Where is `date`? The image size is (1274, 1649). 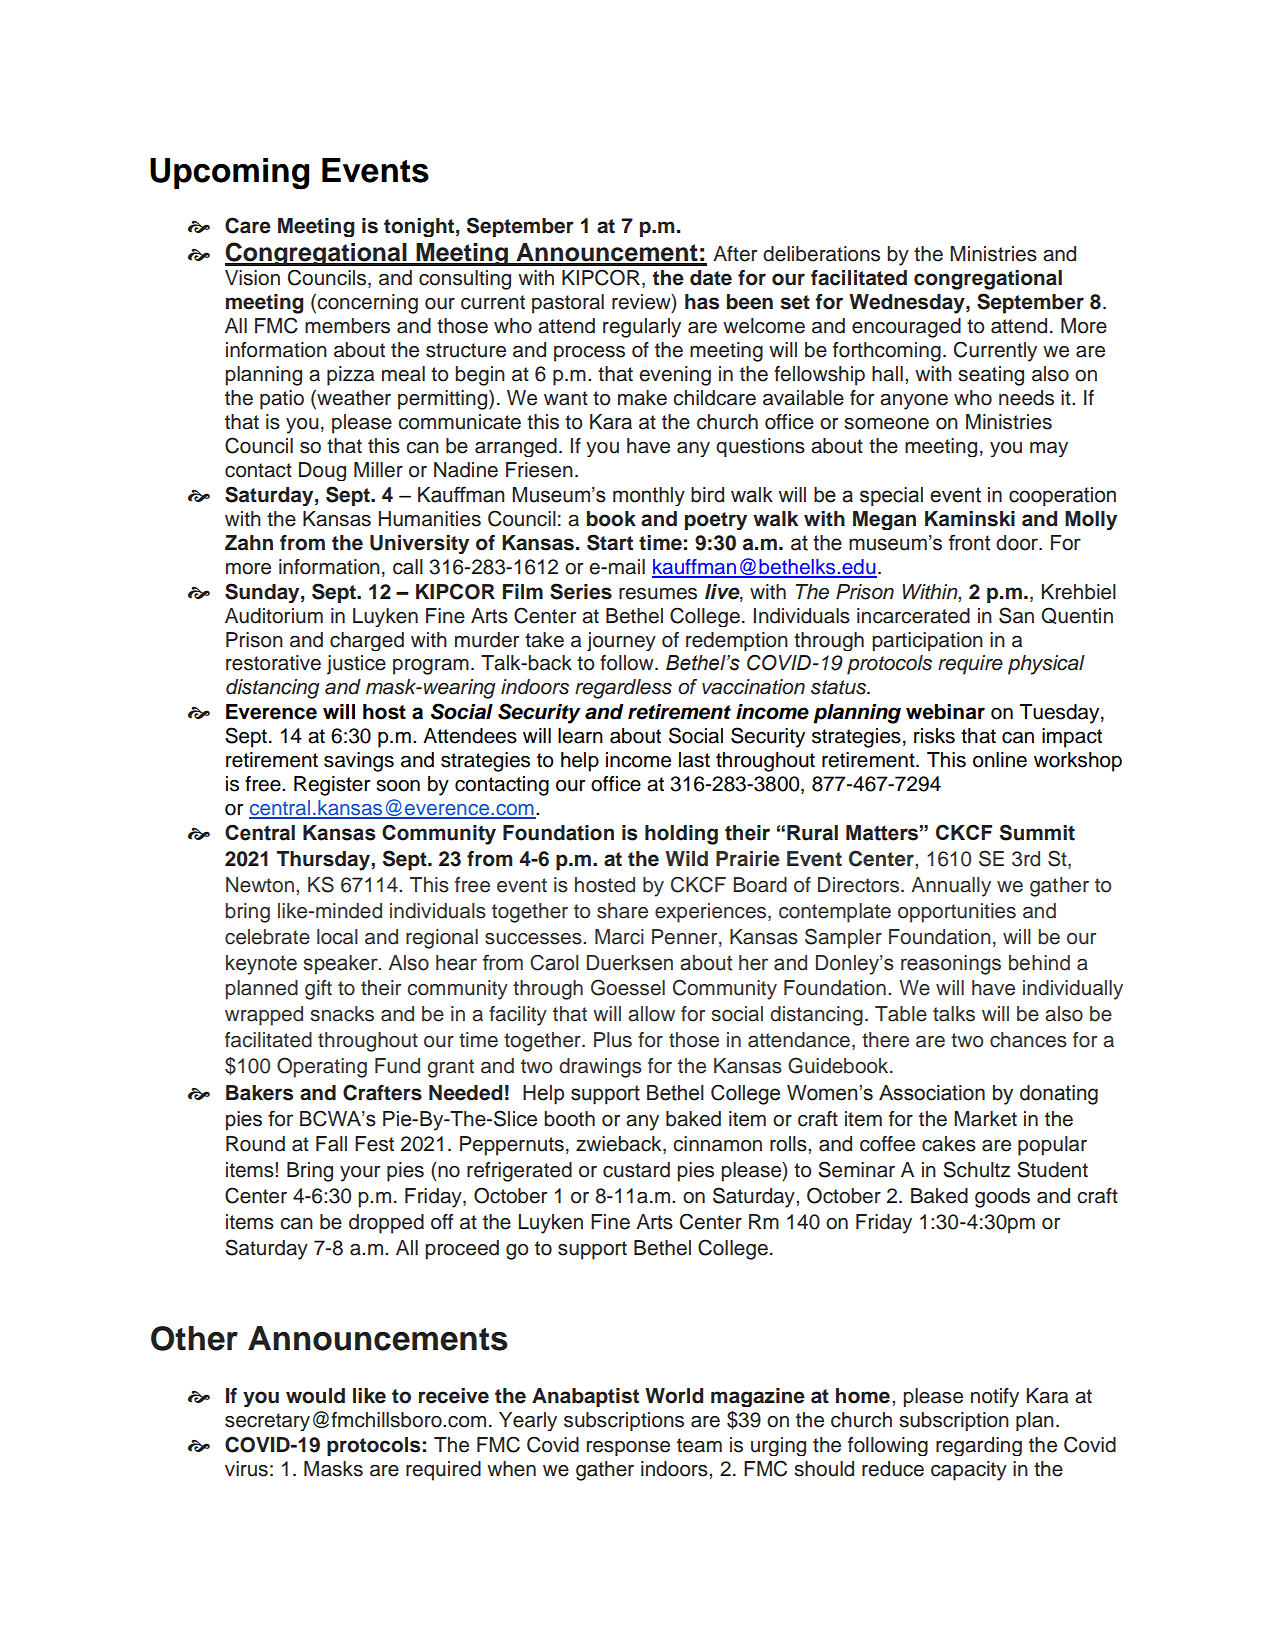
date is located at coordinates (711, 278).
